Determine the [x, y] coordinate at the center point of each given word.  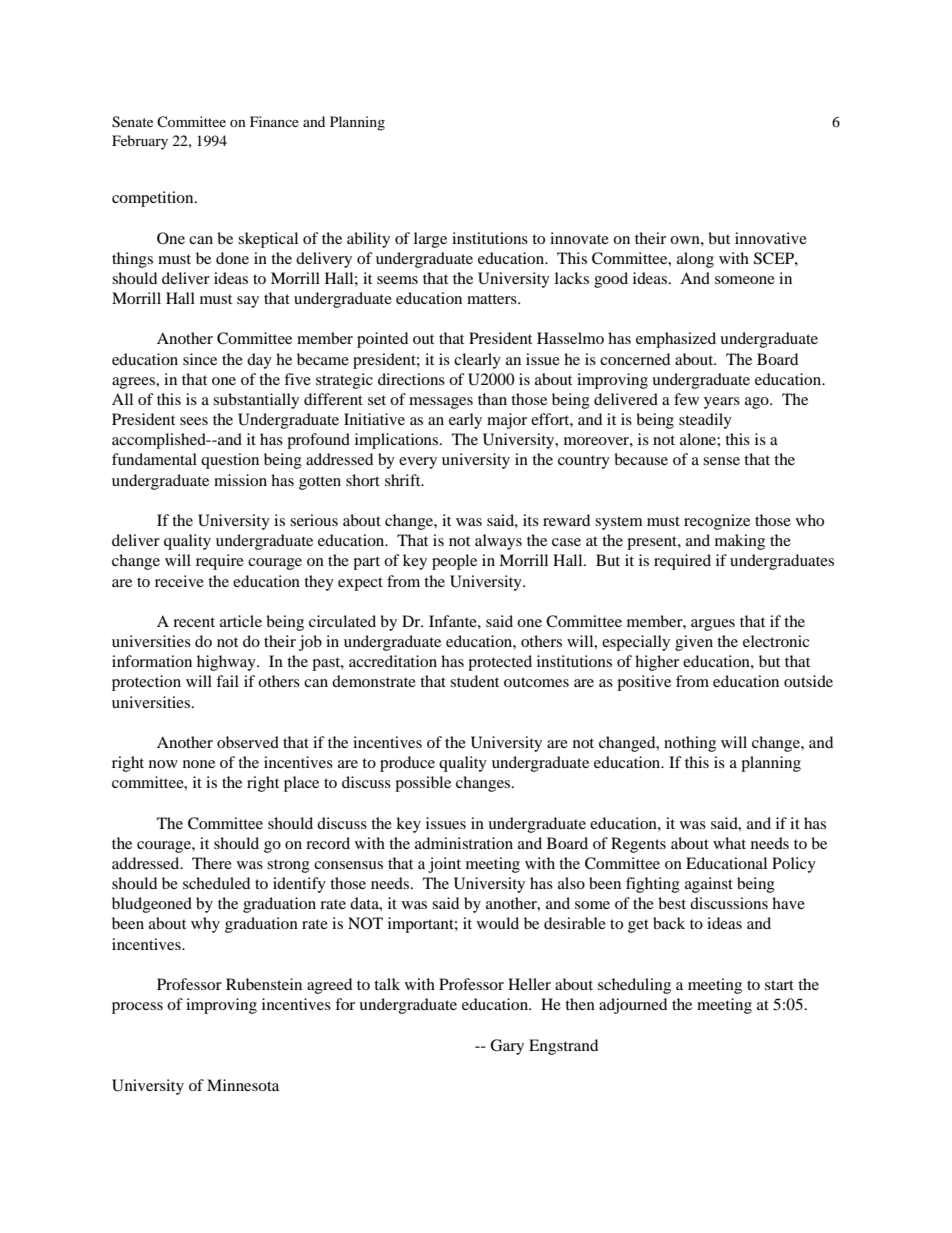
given [694, 643]
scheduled [216, 883]
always [498, 542]
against [709, 885]
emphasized [676, 340]
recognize [717, 522]
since [200, 359]
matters [493, 299]
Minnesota [243, 1085]
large [430, 240]
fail [227, 681]
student [474, 681]
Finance [274, 121]
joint [444, 865]
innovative [771, 238]
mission [240, 480]
